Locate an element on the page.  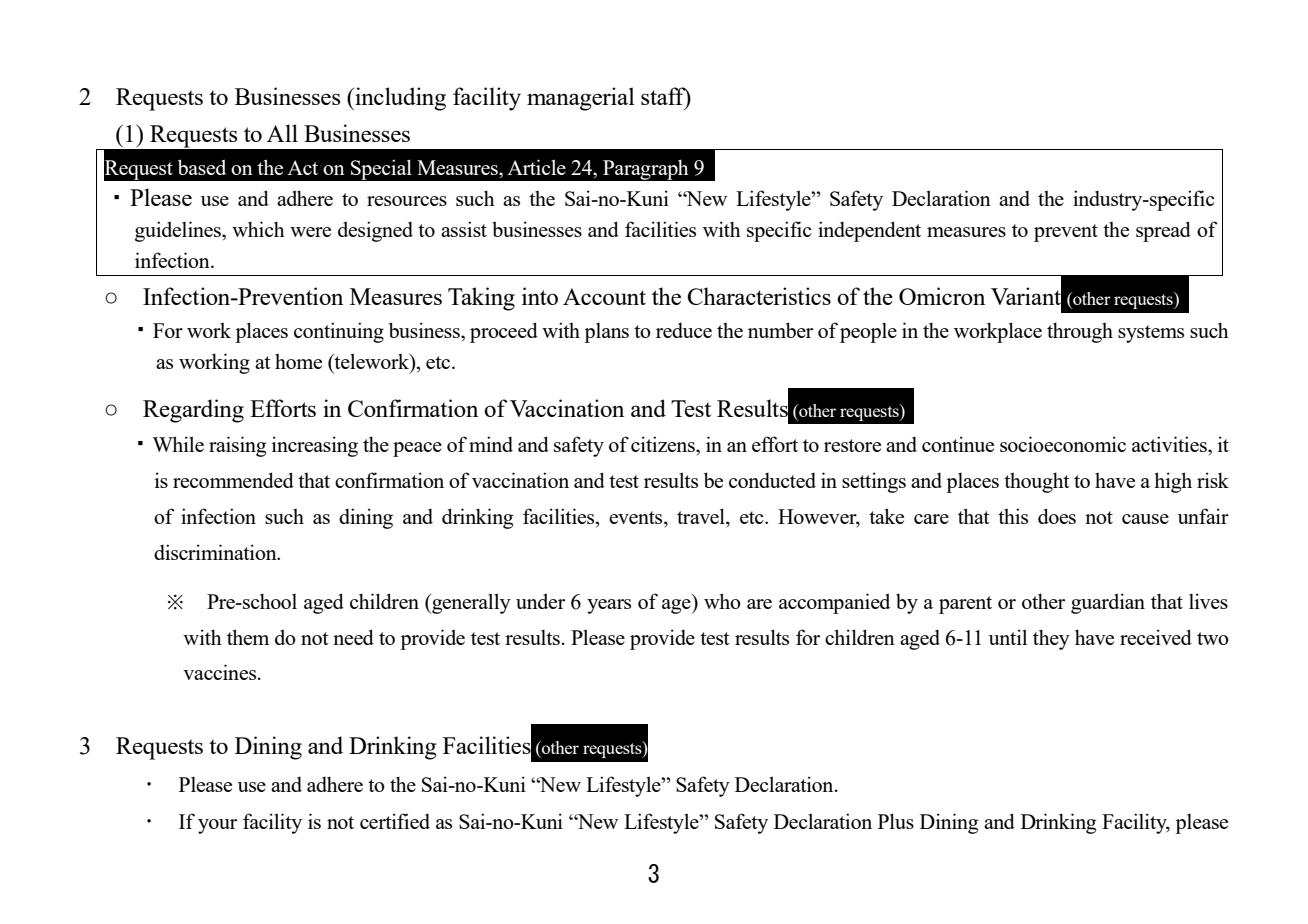
increasing is located at coordinates (315, 446).
